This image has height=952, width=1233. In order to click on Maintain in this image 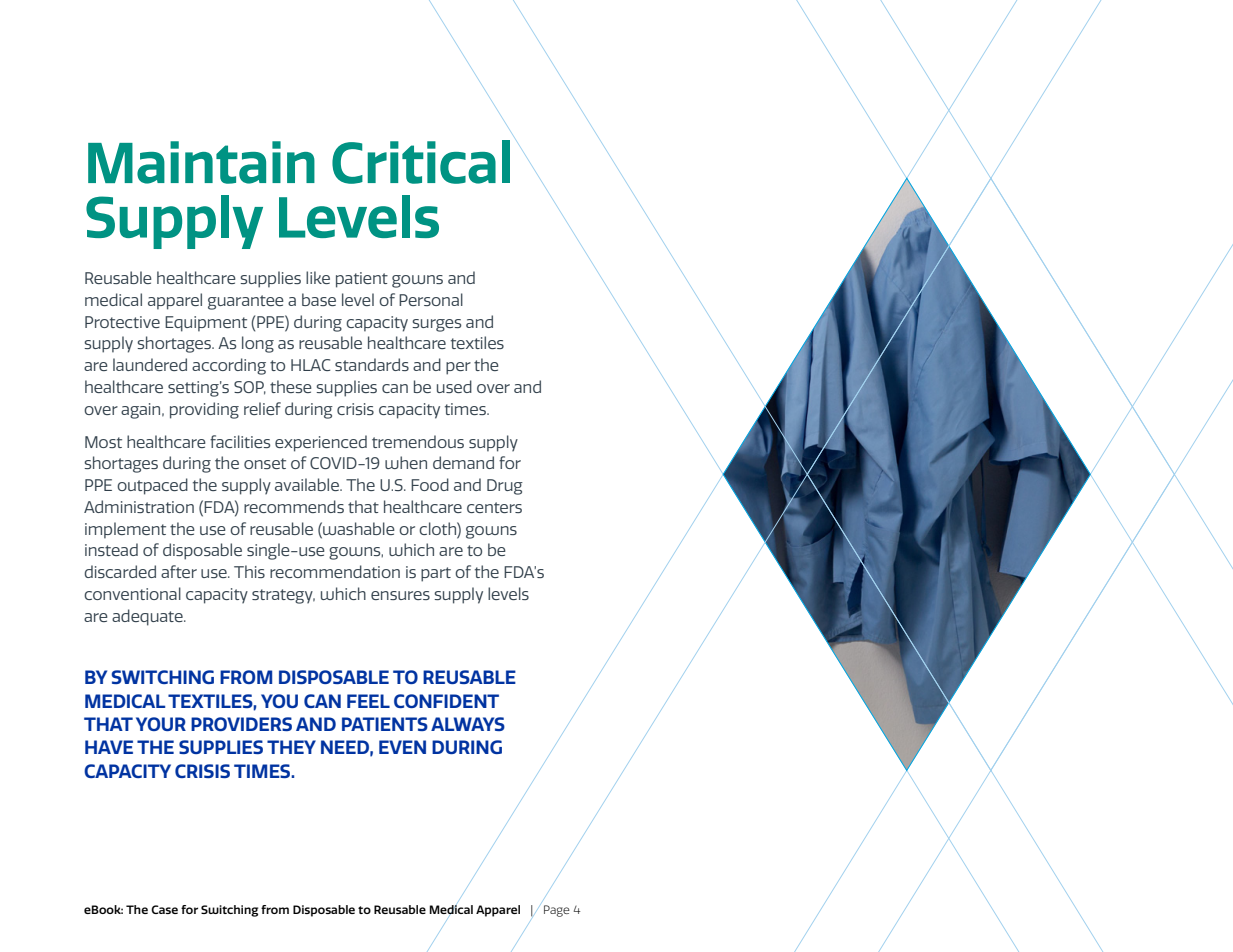, I will do `click(201, 162)`.
